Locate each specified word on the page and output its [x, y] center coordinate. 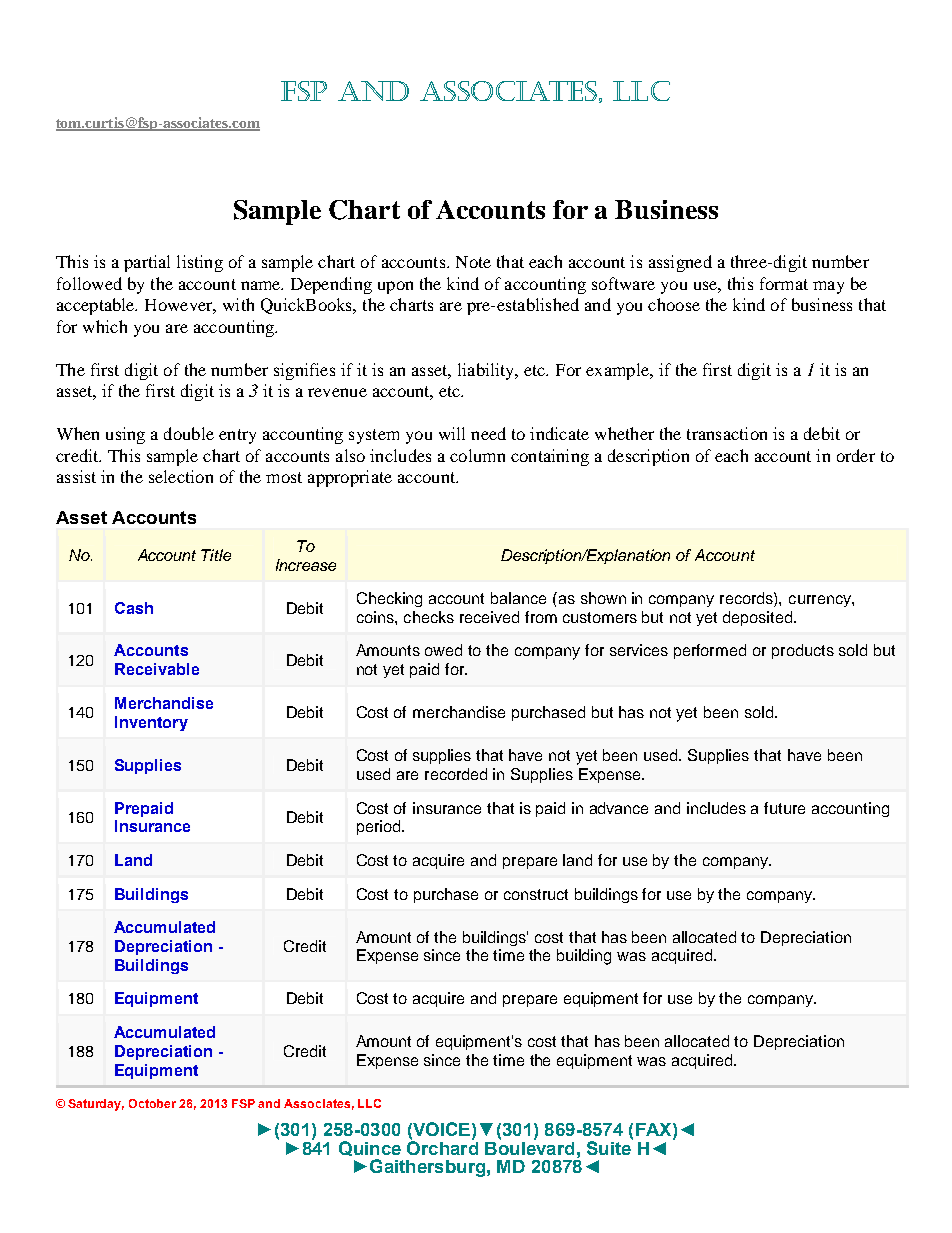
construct [536, 894]
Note [473, 262]
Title [216, 555]
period [380, 827]
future [784, 808]
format [784, 283]
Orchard [442, 1146]
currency [821, 601]
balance [518, 598]
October [152, 1103]
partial [147, 263]
